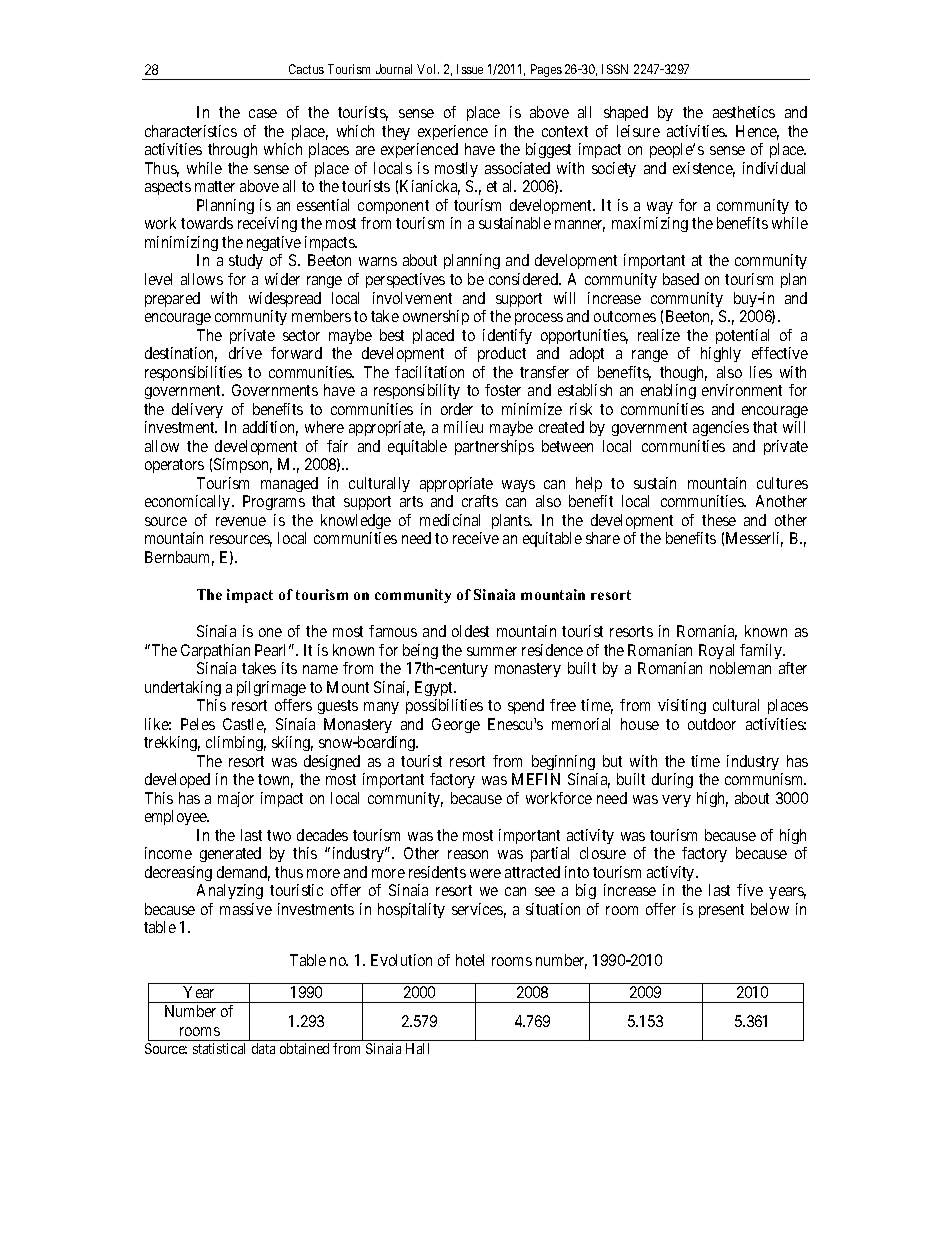  Describe the element at coordinates (719, 520) in the image. I see `these` at that location.
